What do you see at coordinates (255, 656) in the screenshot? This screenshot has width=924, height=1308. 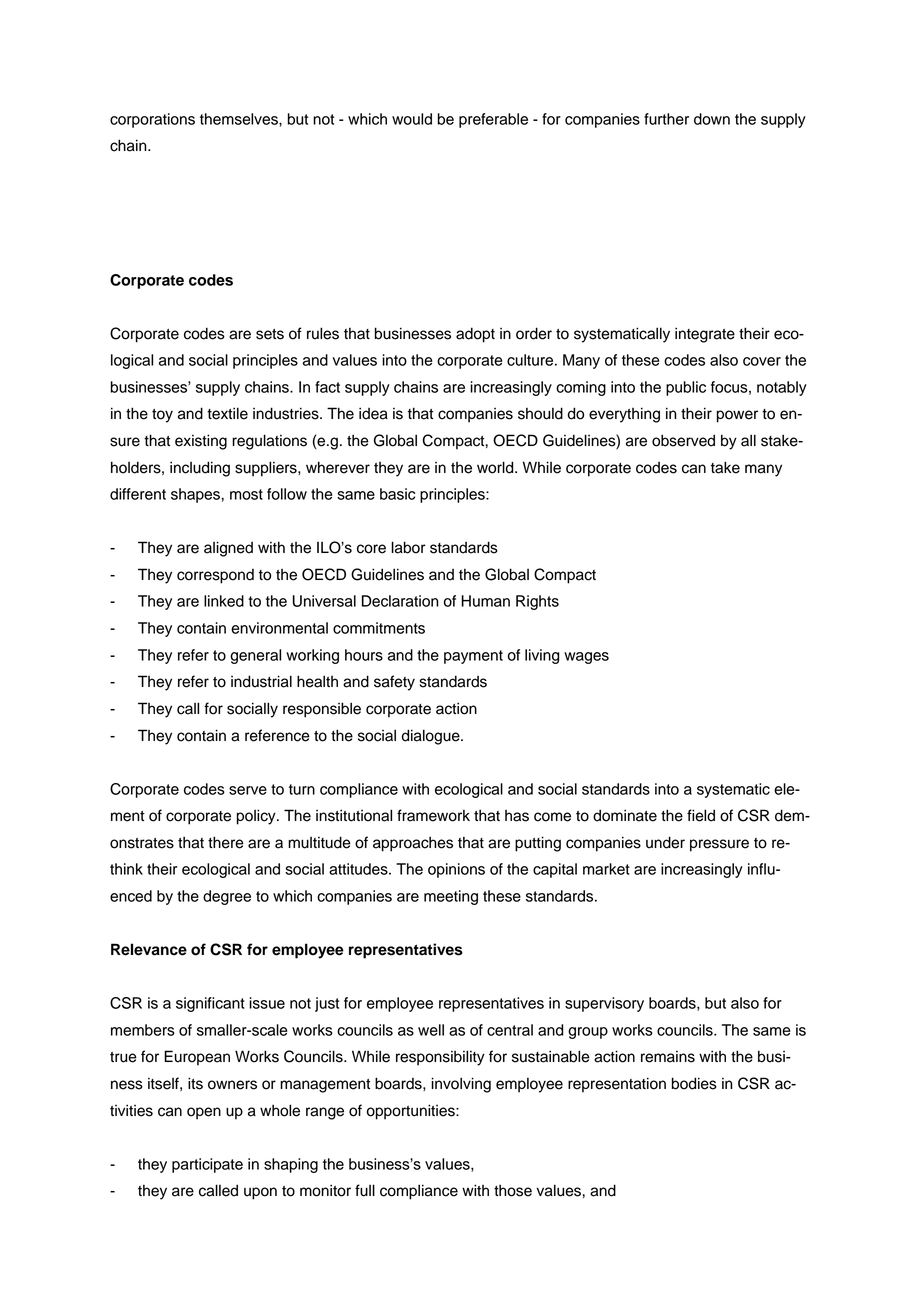 I see `general` at bounding box center [255, 656].
